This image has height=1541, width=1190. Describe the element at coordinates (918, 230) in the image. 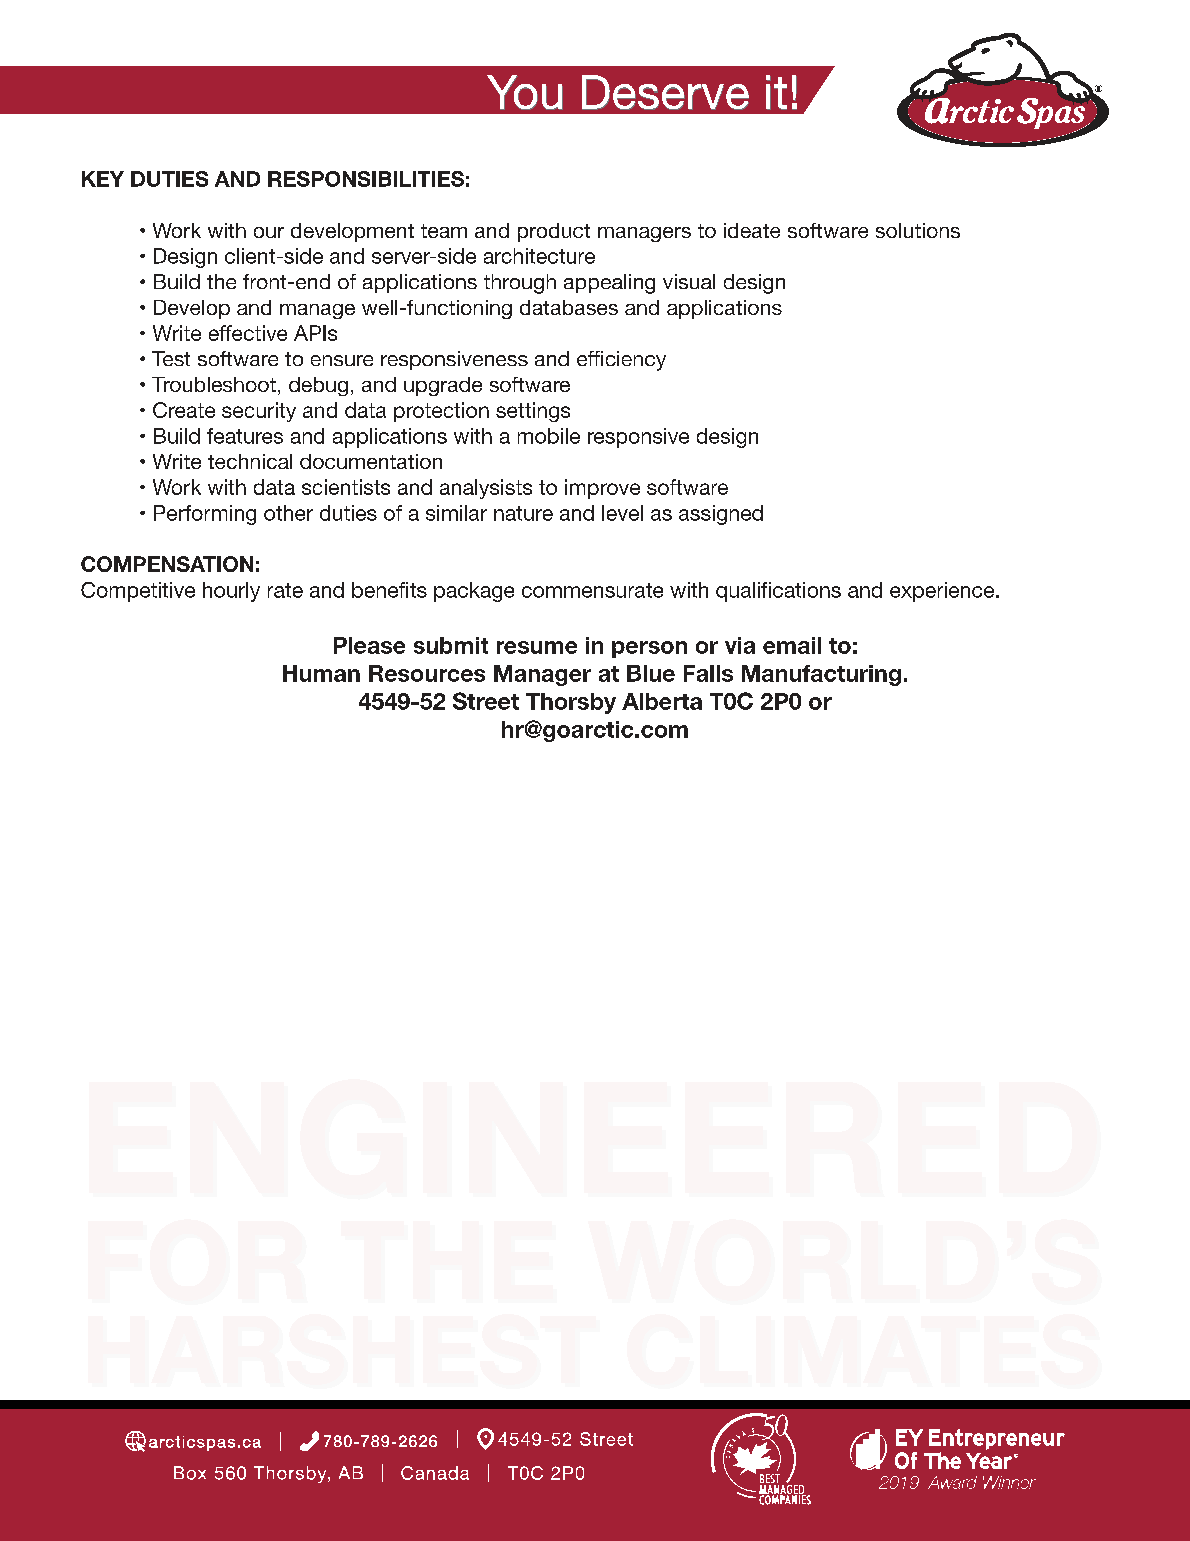

I see `solutions` at that location.
